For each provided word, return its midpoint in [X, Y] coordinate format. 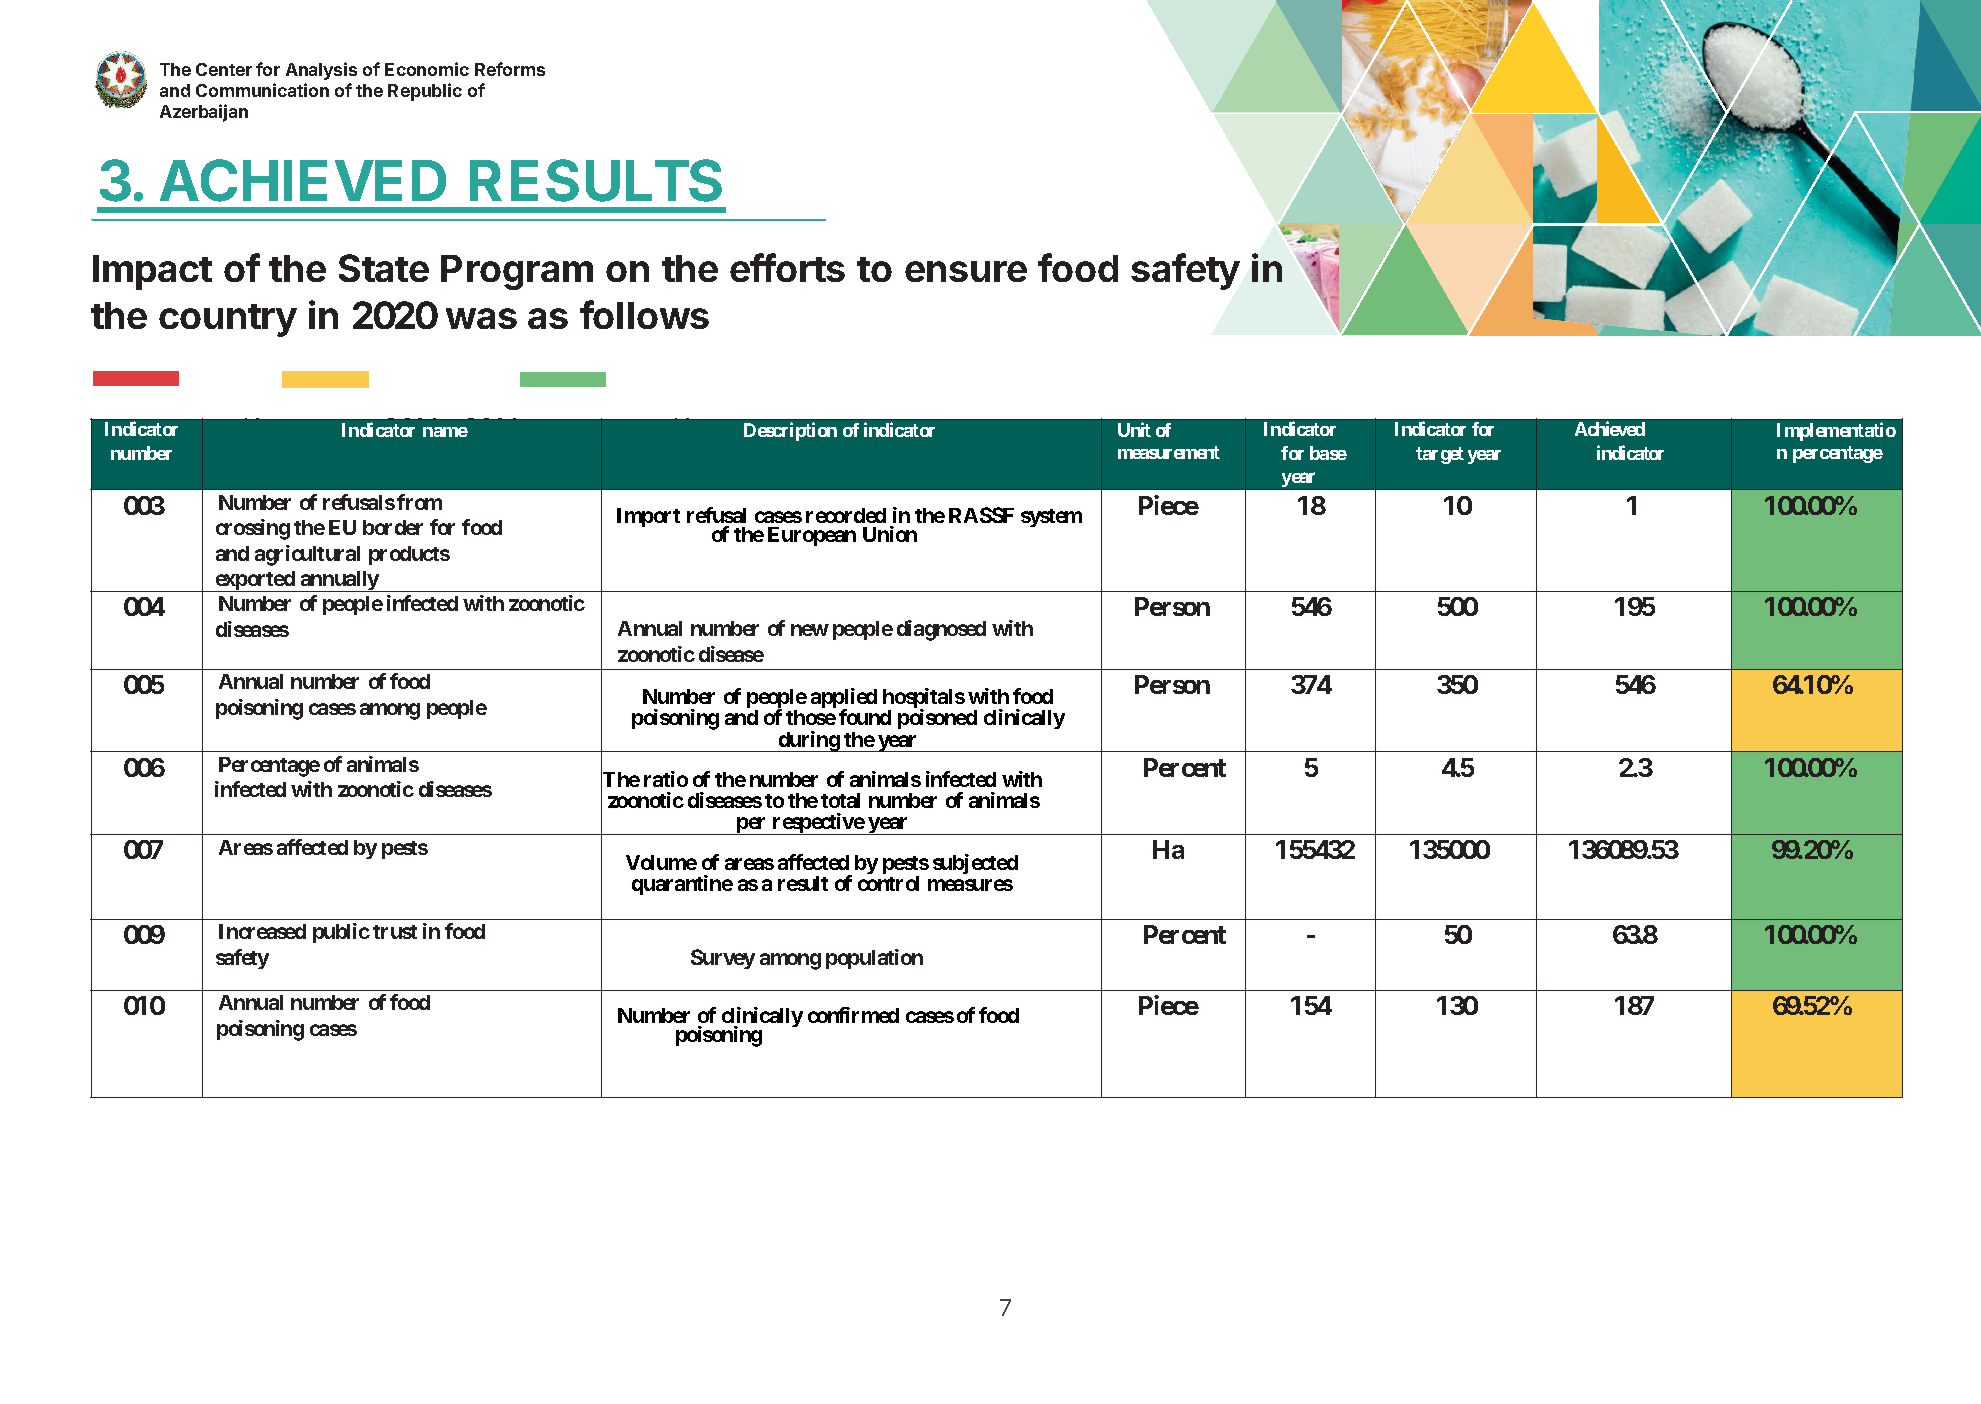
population [874, 959]
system [1051, 518]
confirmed [853, 1015]
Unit [1134, 429]
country [228, 320]
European [812, 536]
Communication [262, 90]
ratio [666, 779]
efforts [787, 267]
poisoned [937, 719]
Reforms [510, 69]
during [808, 741]
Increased [262, 931]
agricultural [307, 555]
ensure [966, 271]
